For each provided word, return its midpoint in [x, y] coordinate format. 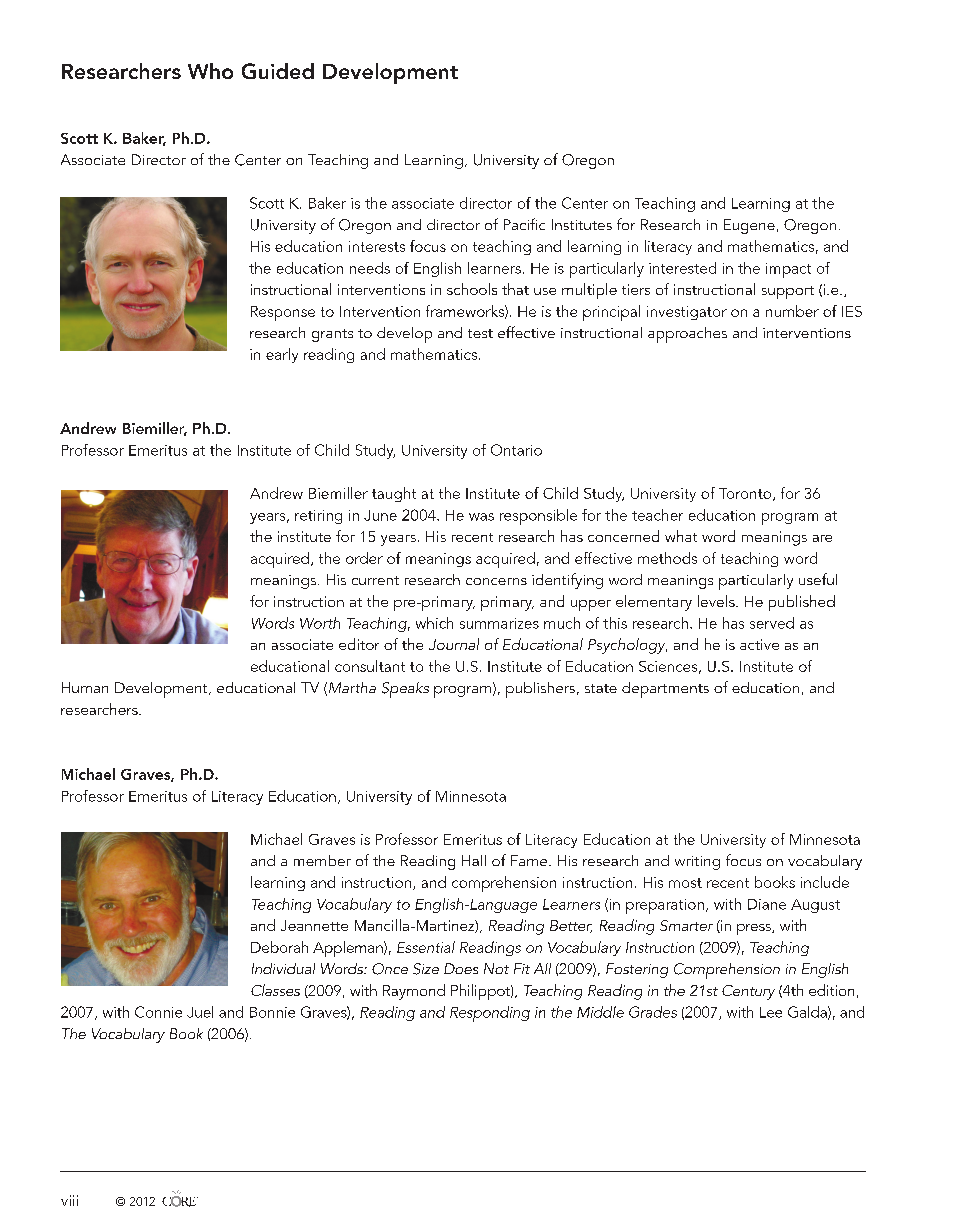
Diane [767, 904]
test [480, 333]
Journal [454, 644]
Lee [771, 1012]
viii [69, 1200]
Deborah [279, 947]
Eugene [749, 226]
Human [85, 687]
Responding [490, 1014]
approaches [687, 335]
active [759, 644]
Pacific [524, 224]
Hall [474, 860]
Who [210, 71]
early [282, 355]
